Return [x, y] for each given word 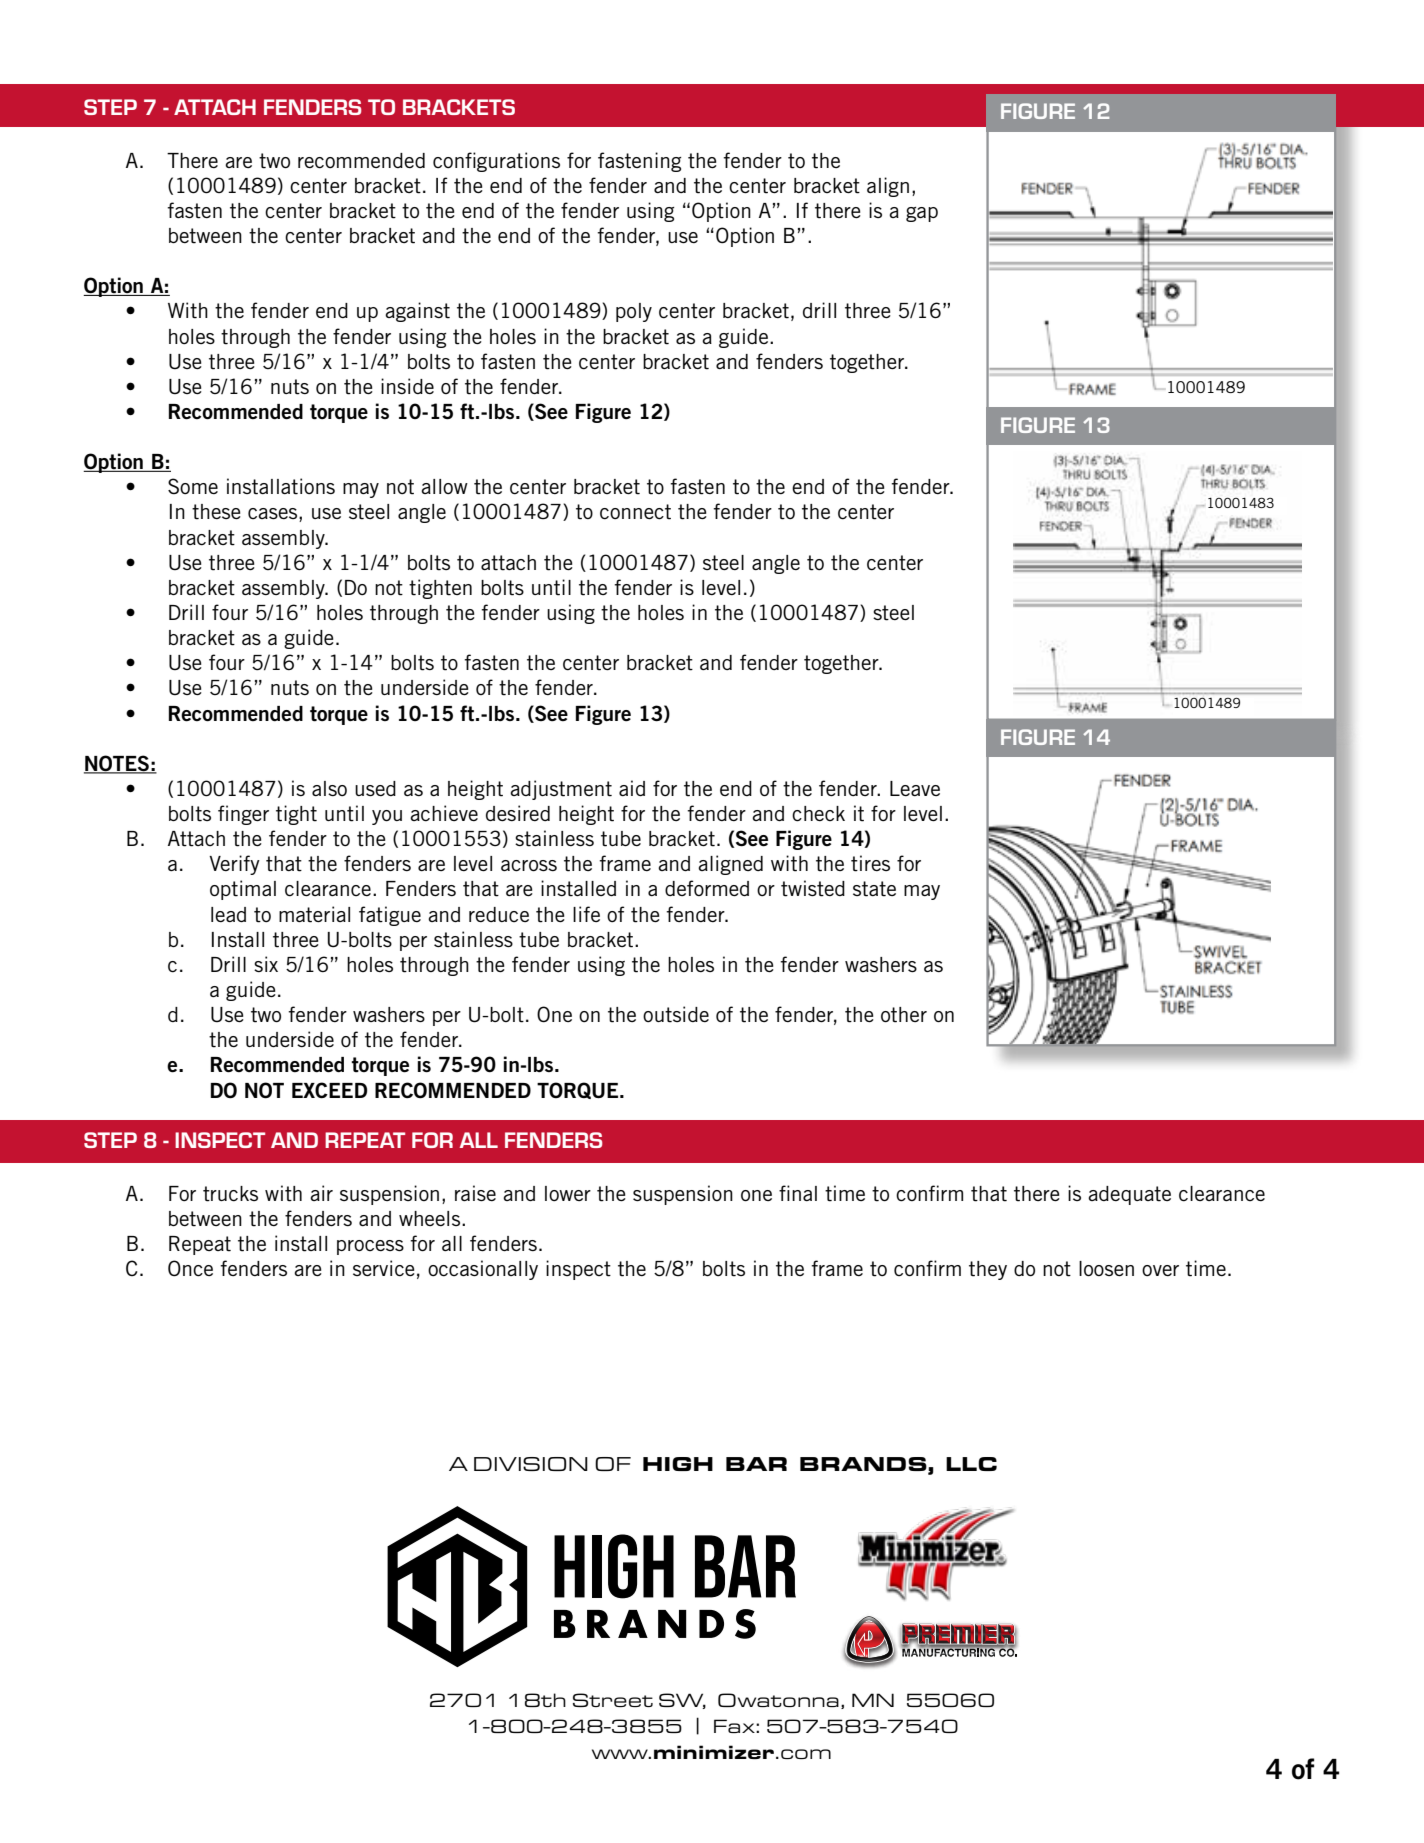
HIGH [678, 1464]
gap [922, 214]
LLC [971, 1464]
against [417, 312]
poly [634, 312]
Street [613, 1700]
